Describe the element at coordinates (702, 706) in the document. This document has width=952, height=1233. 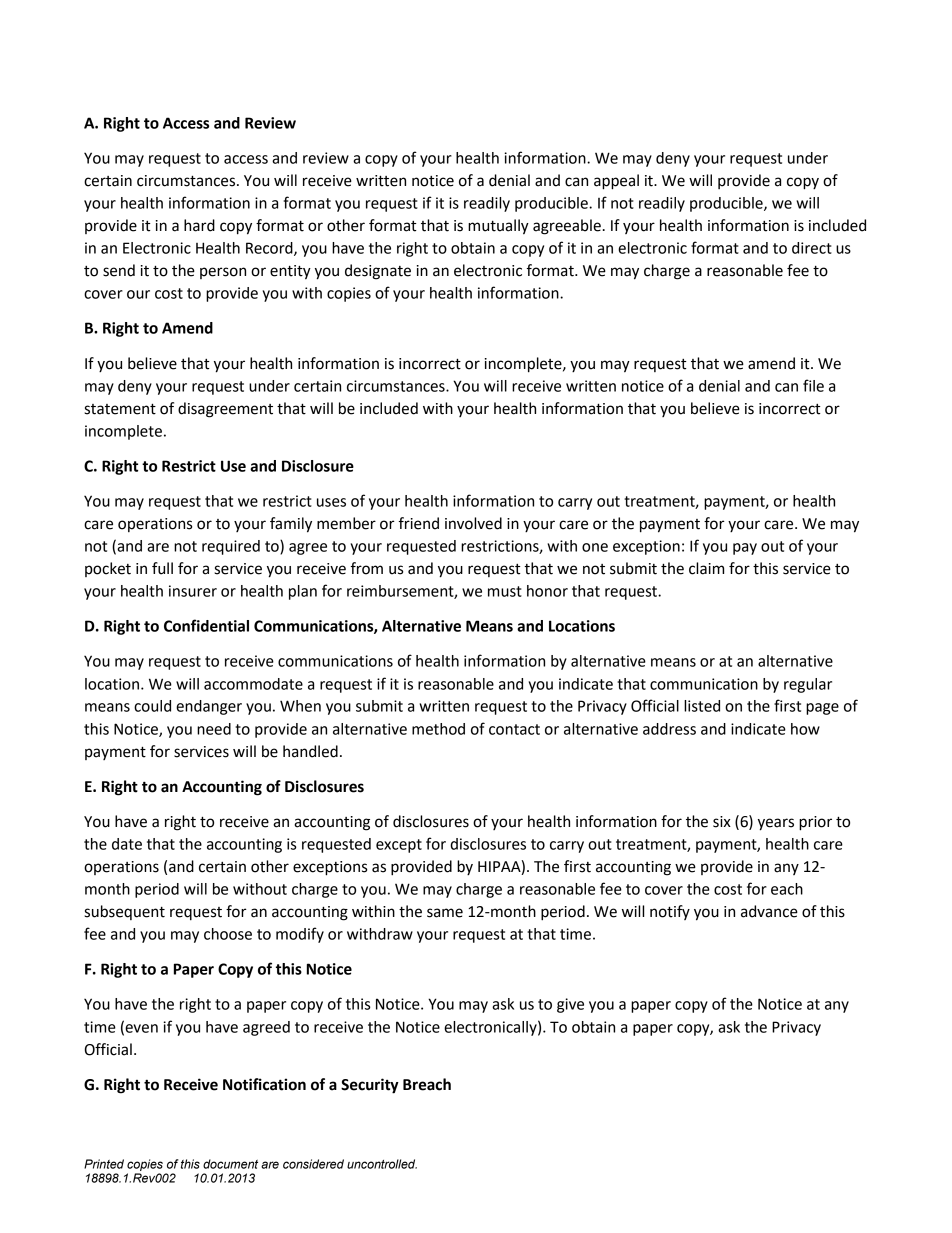
I see `listed` at that location.
